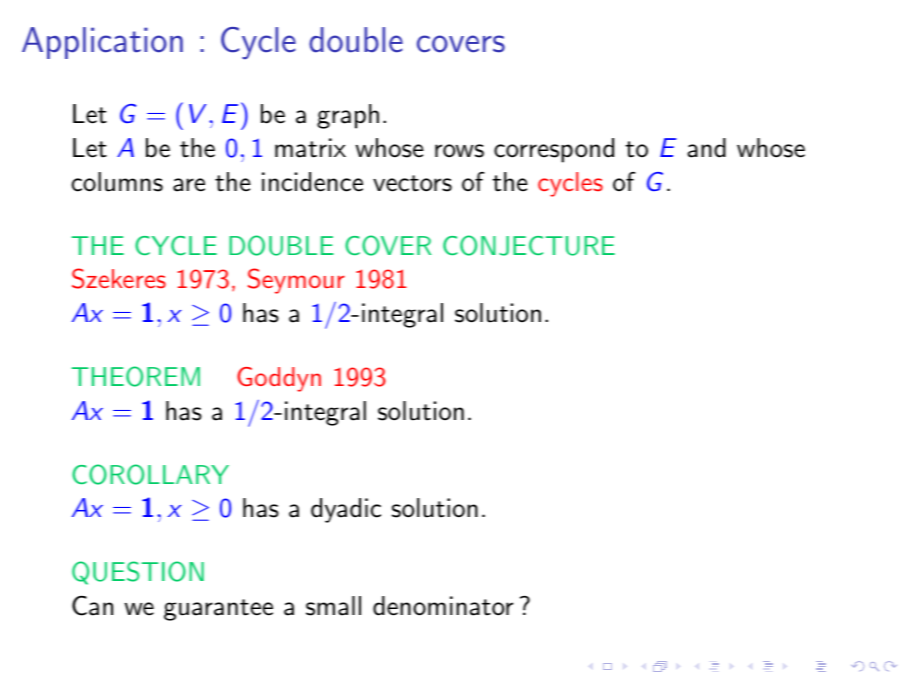 The image size is (906, 680). What do you see at coordinates (102, 43) in the screenshot?
I see `Application` at bounding box center [102, 43].
